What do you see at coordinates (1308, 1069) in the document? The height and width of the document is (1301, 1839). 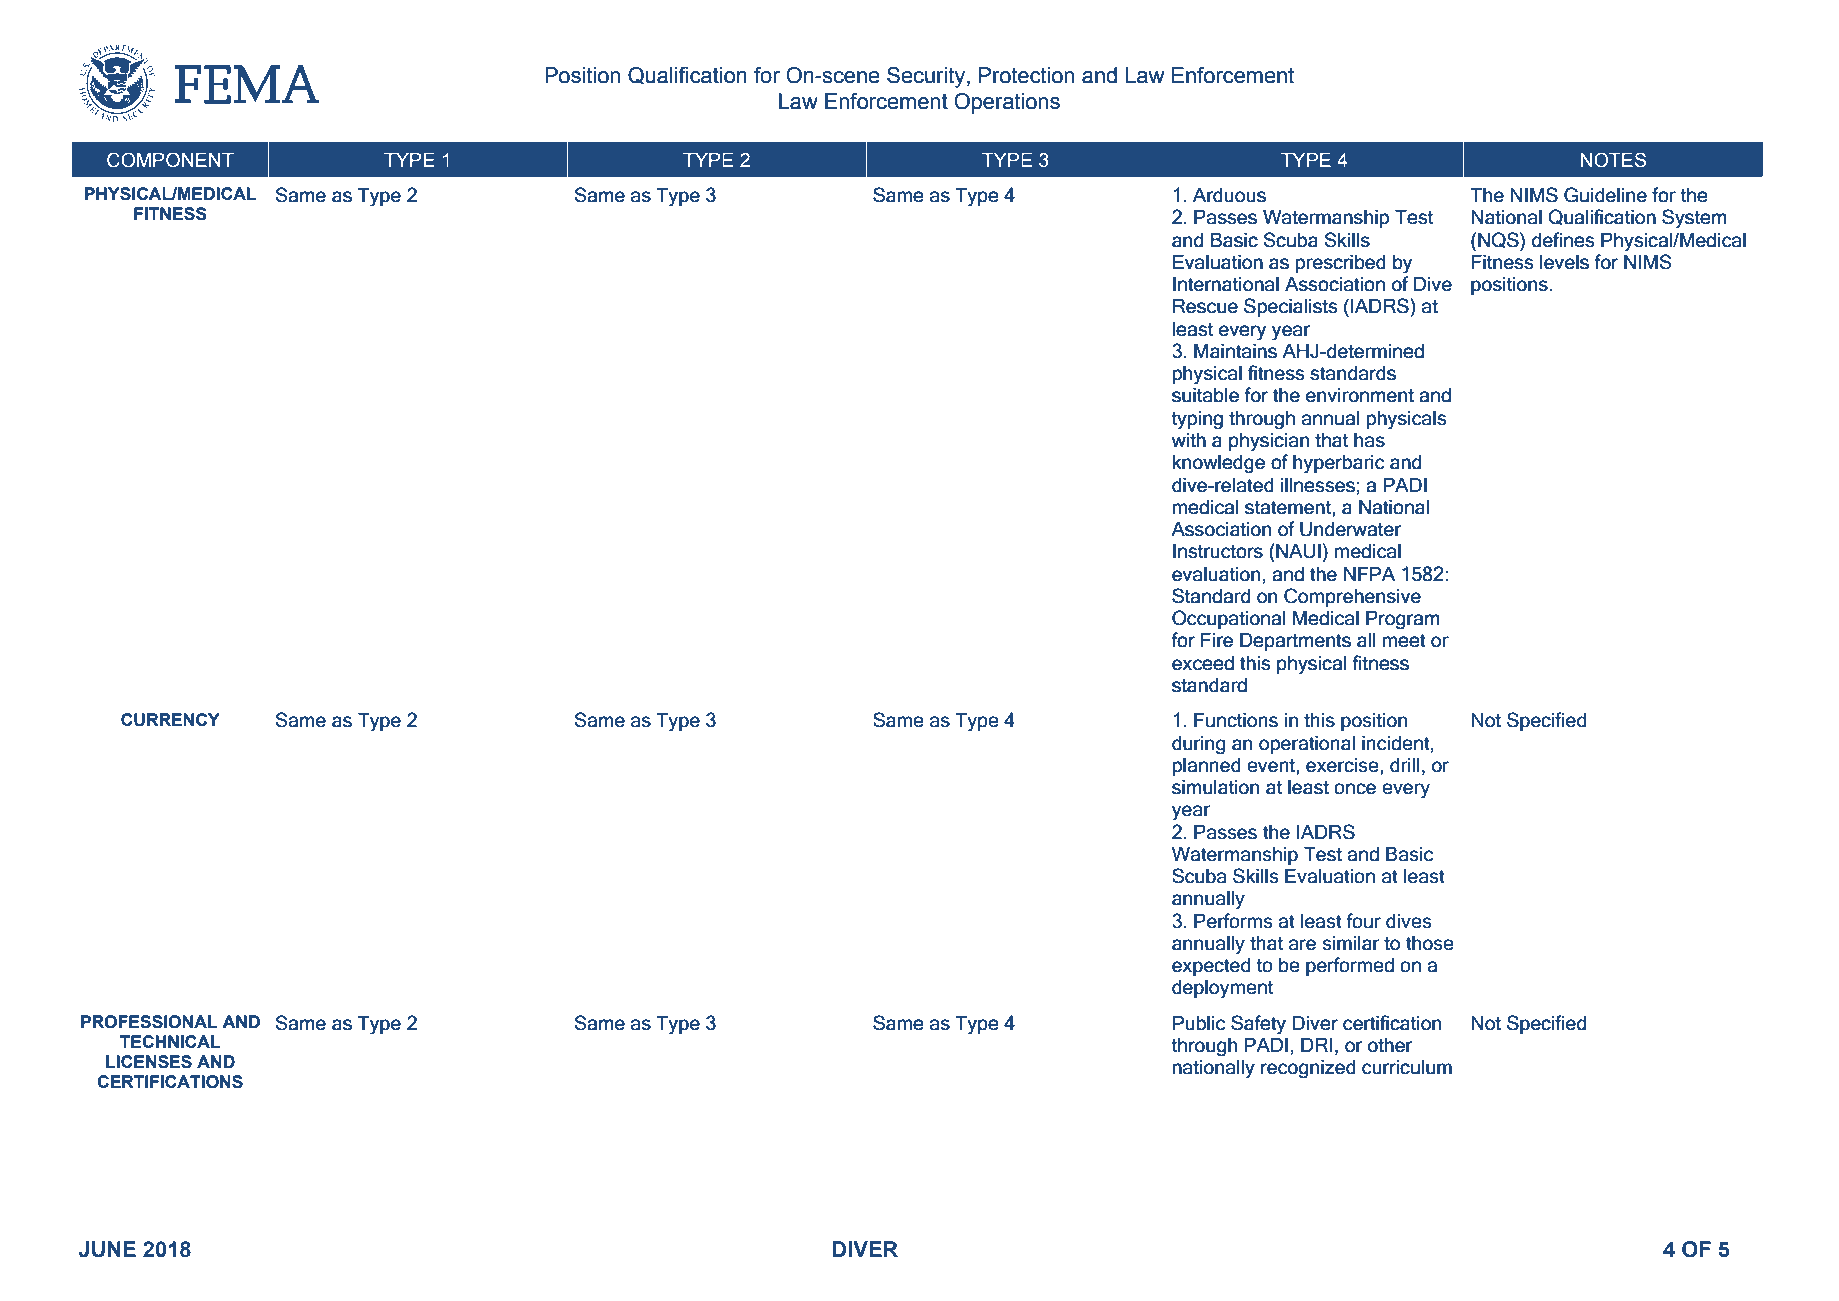 I see `recognized` at bounding box center [1308, 1069].
